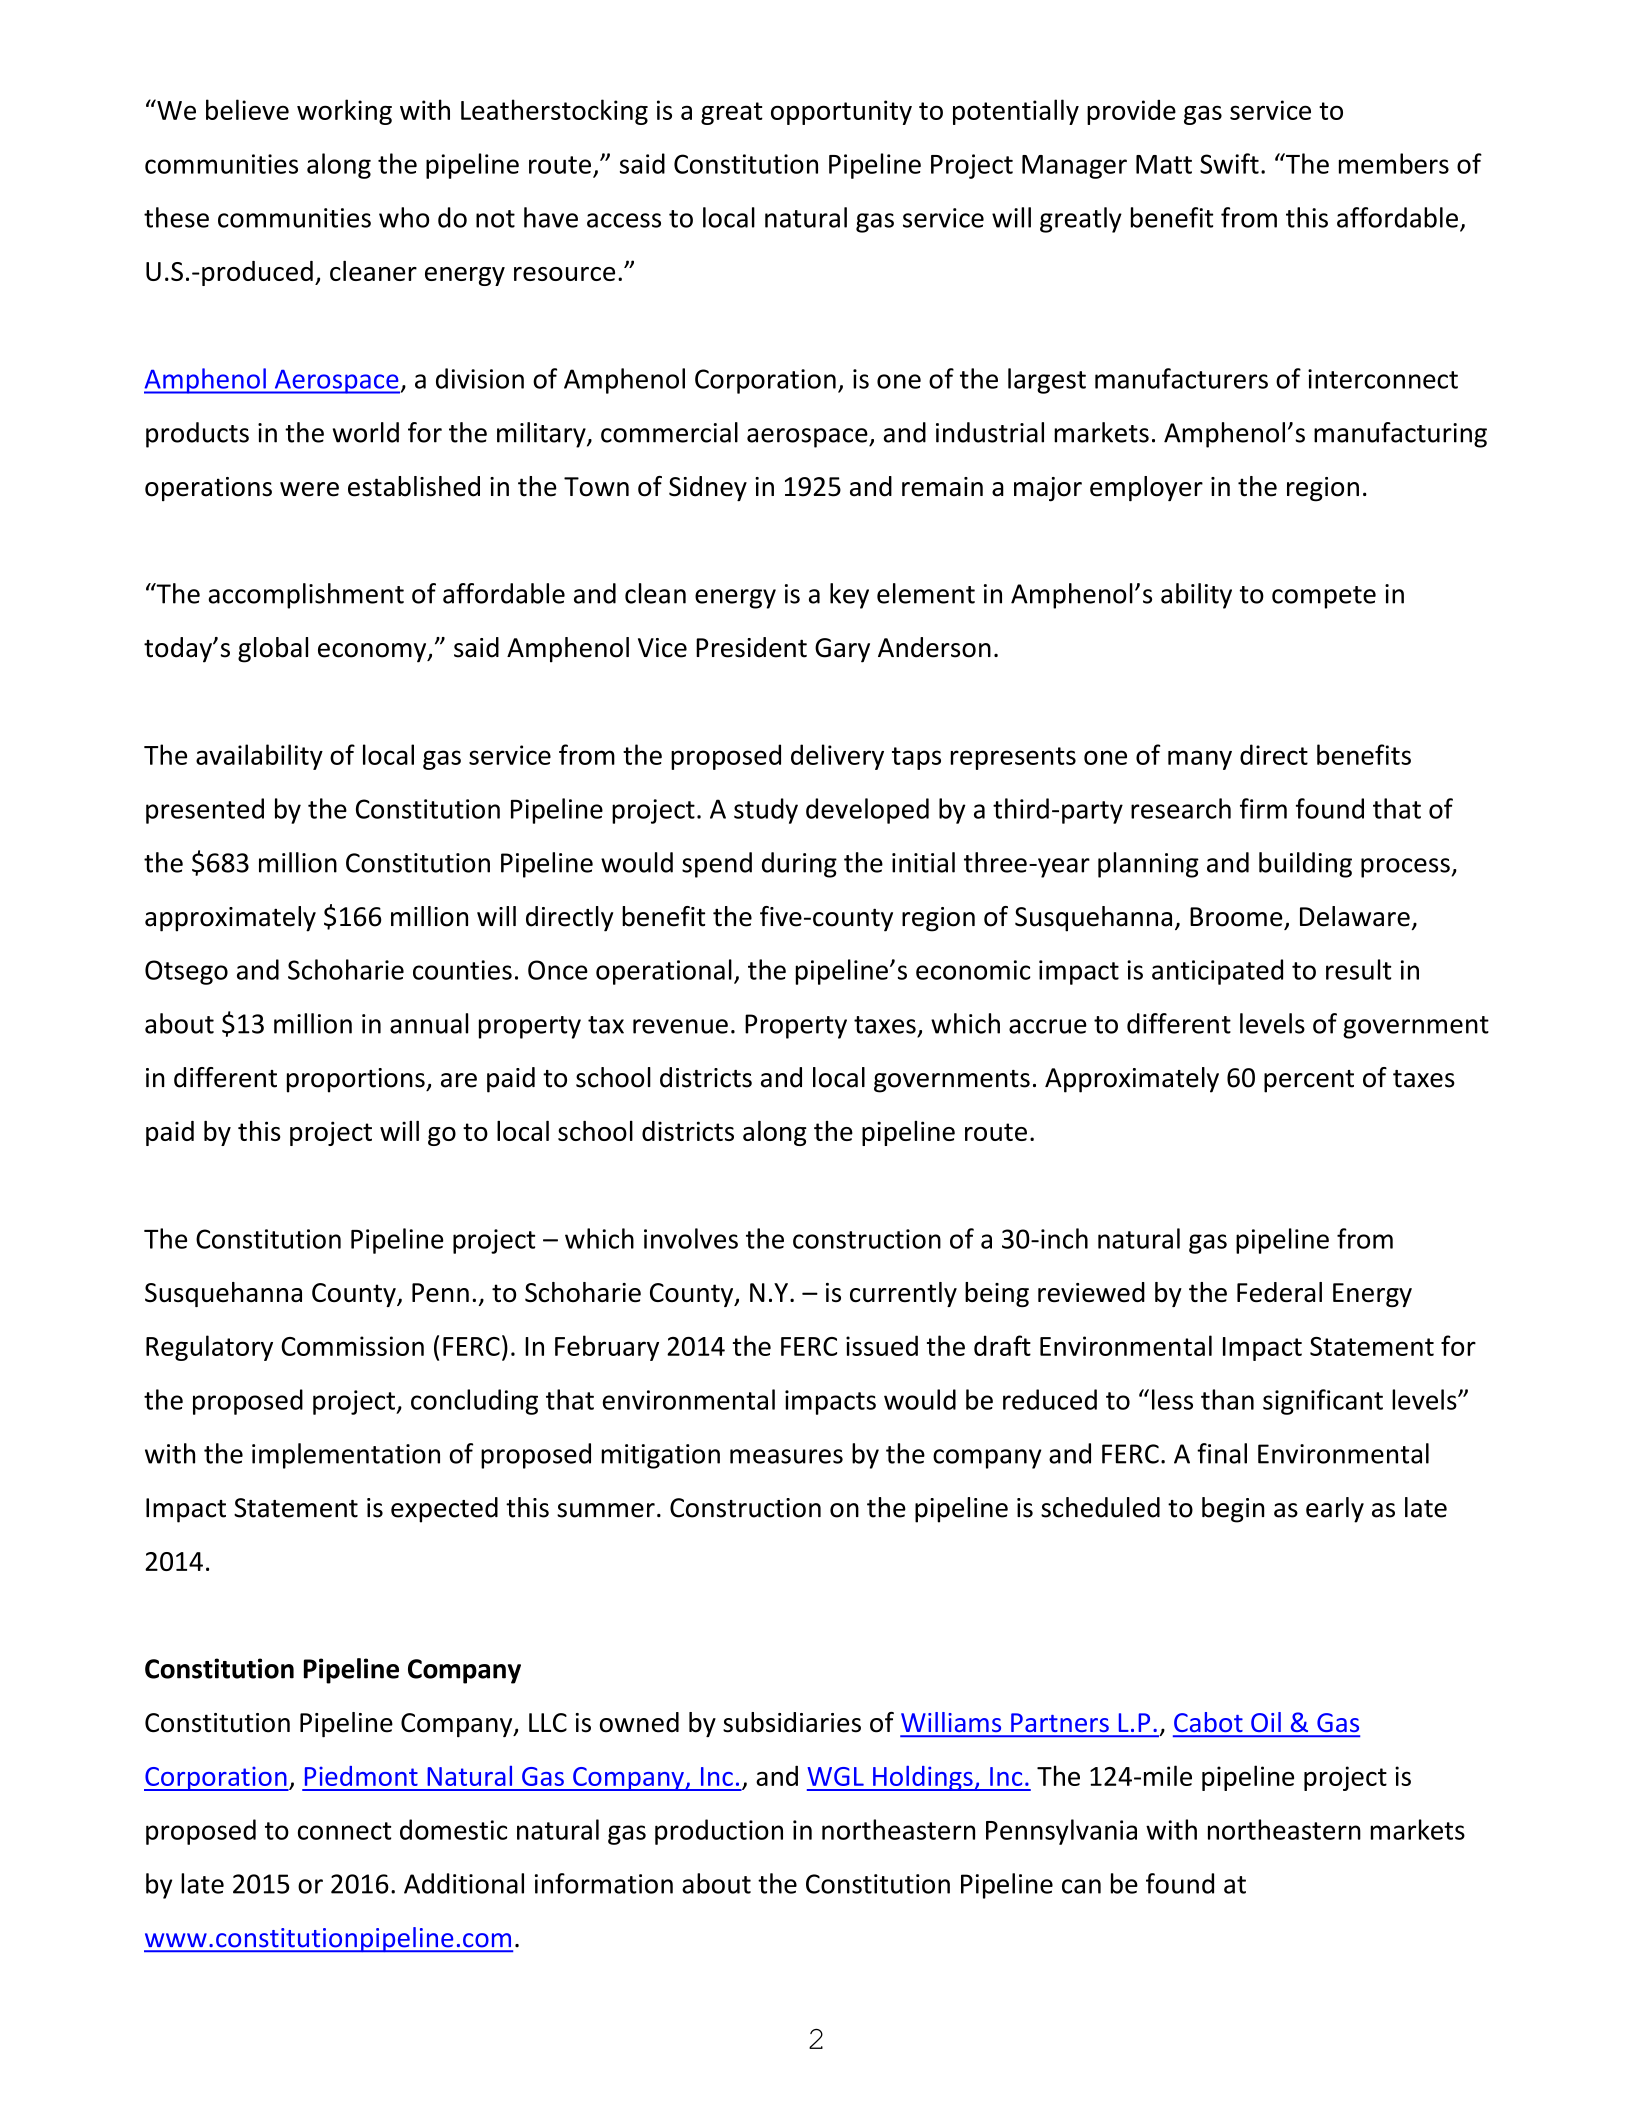  Describe the element at coordinates (1227, 1399) in the document. I see `than` at that location.
